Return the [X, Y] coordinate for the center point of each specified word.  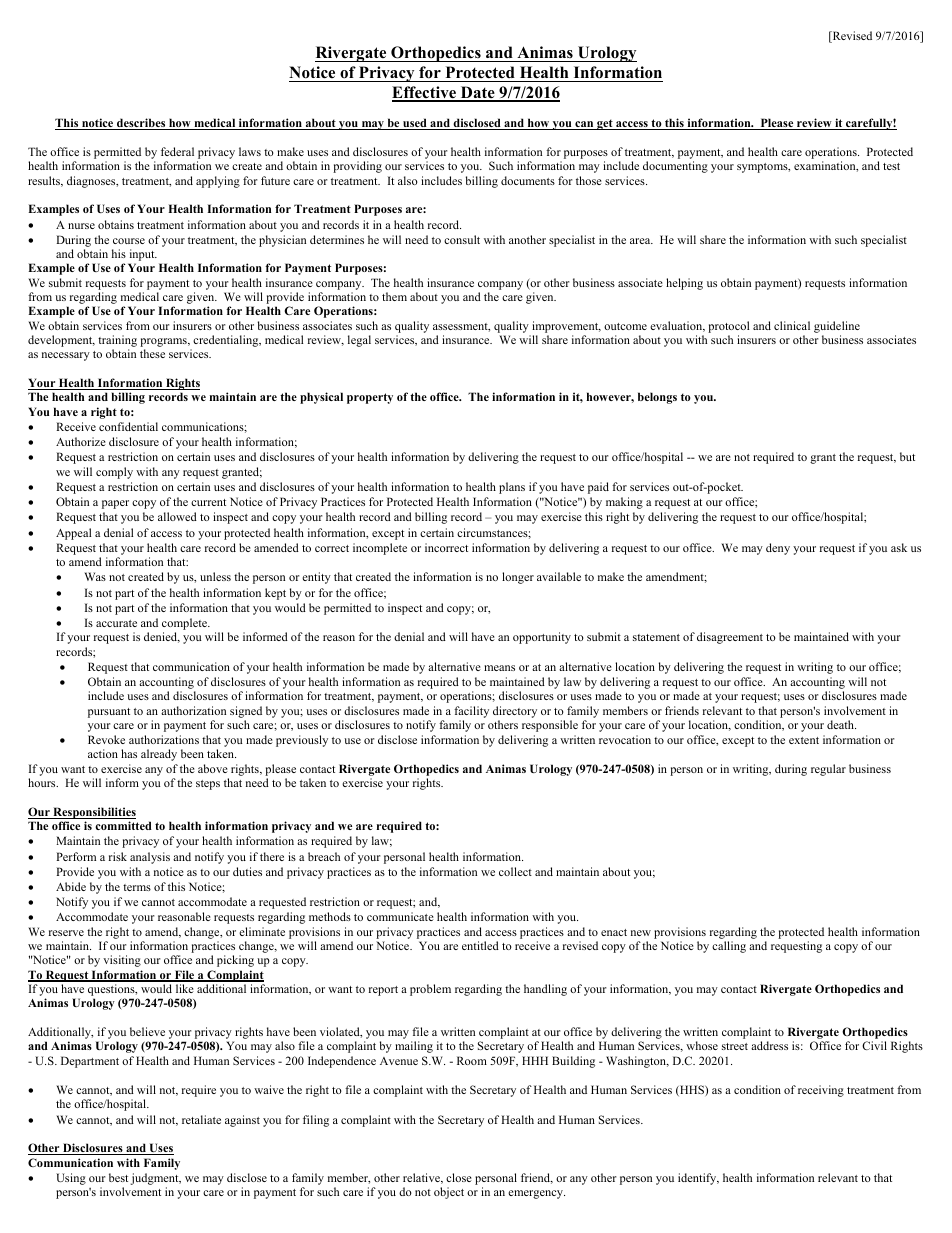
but [907, 456]
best [118, 1177]
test [891, 166]
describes [141, 124]
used [415, 124]
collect [515, 871]
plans [512, 488]
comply [114, 473]
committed [123, 825]
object [449, 1193]
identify [698, 1179]
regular [828, 770]
